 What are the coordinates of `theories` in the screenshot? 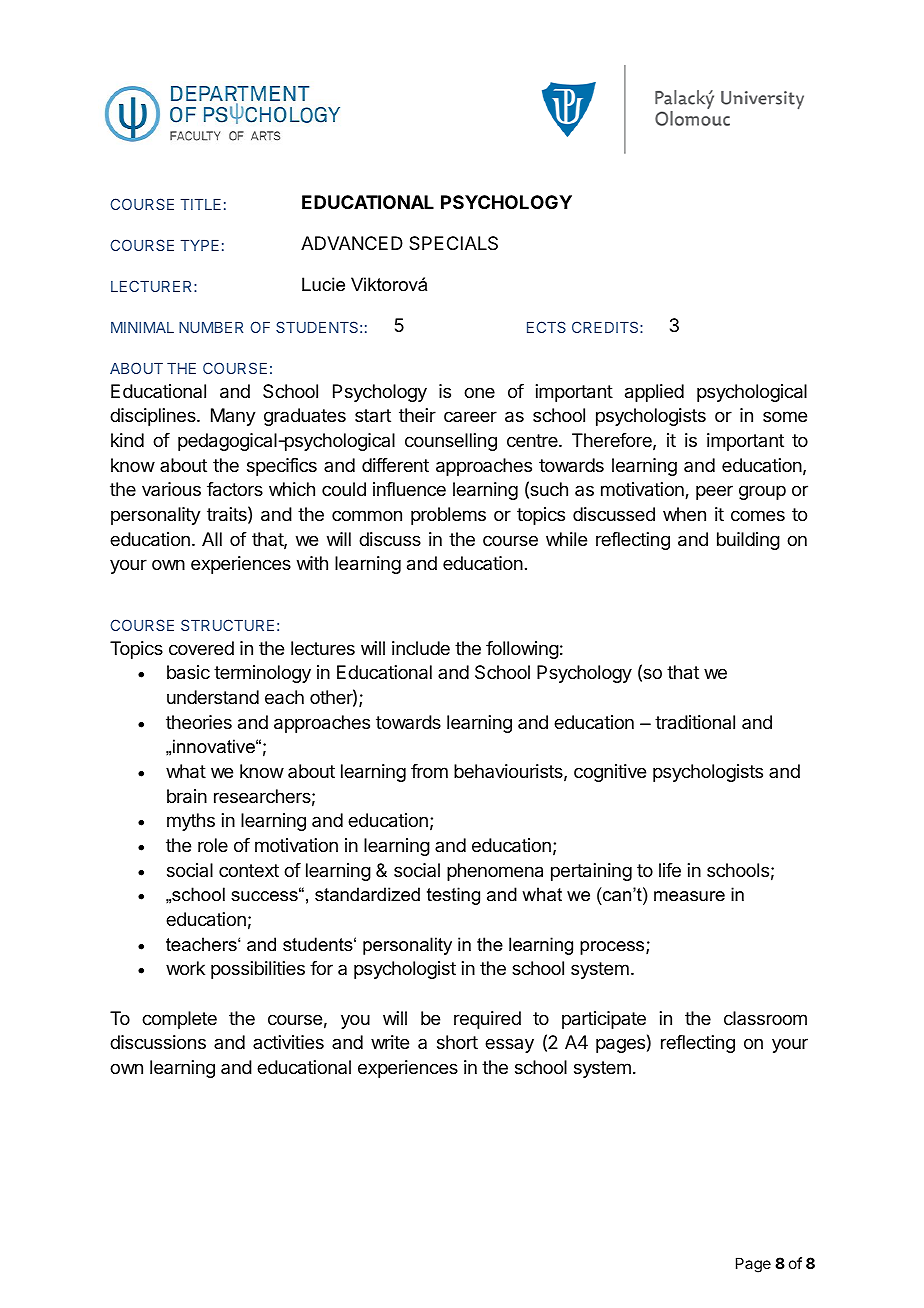 It's located at (199, 722).
